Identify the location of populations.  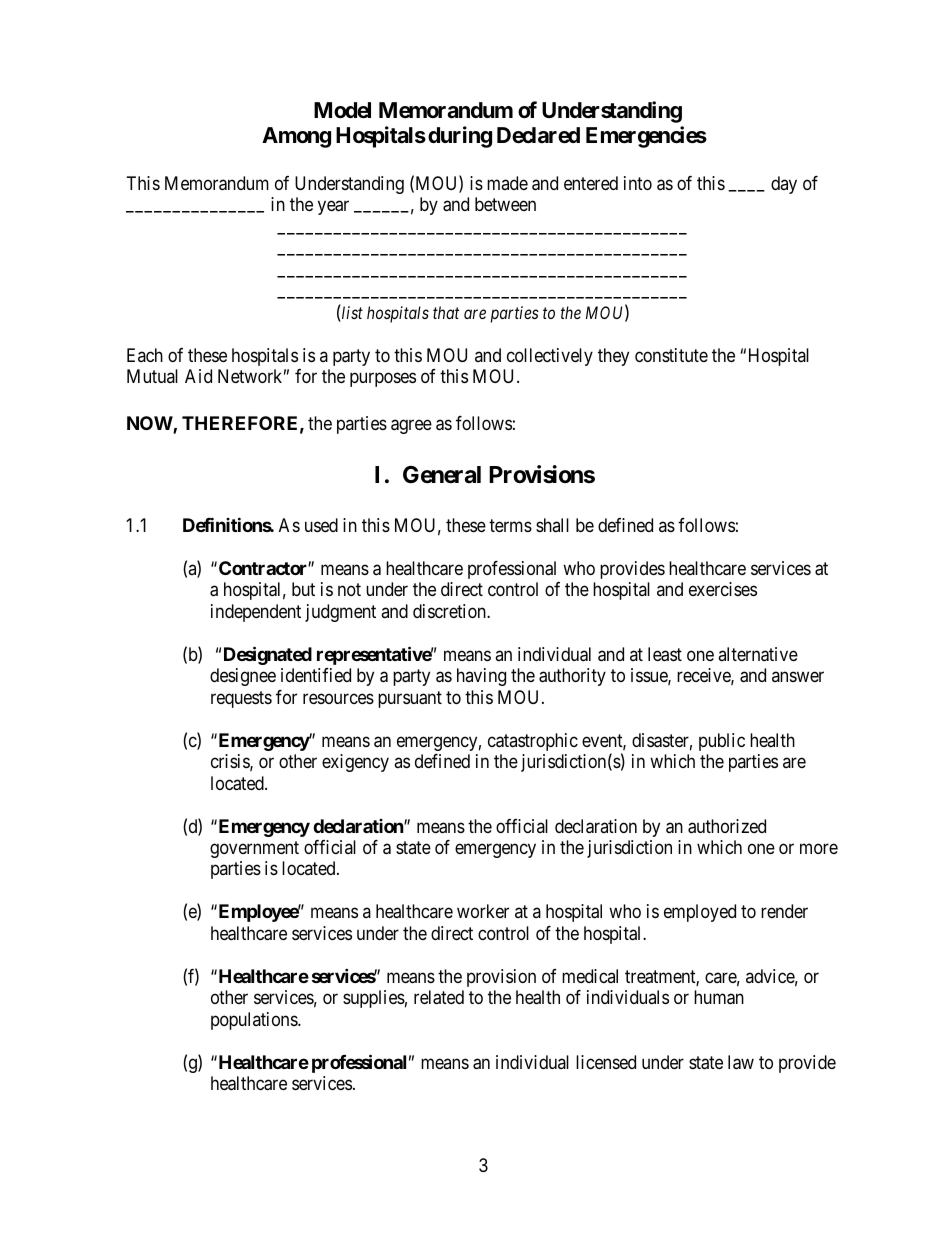
(255, 1021).
